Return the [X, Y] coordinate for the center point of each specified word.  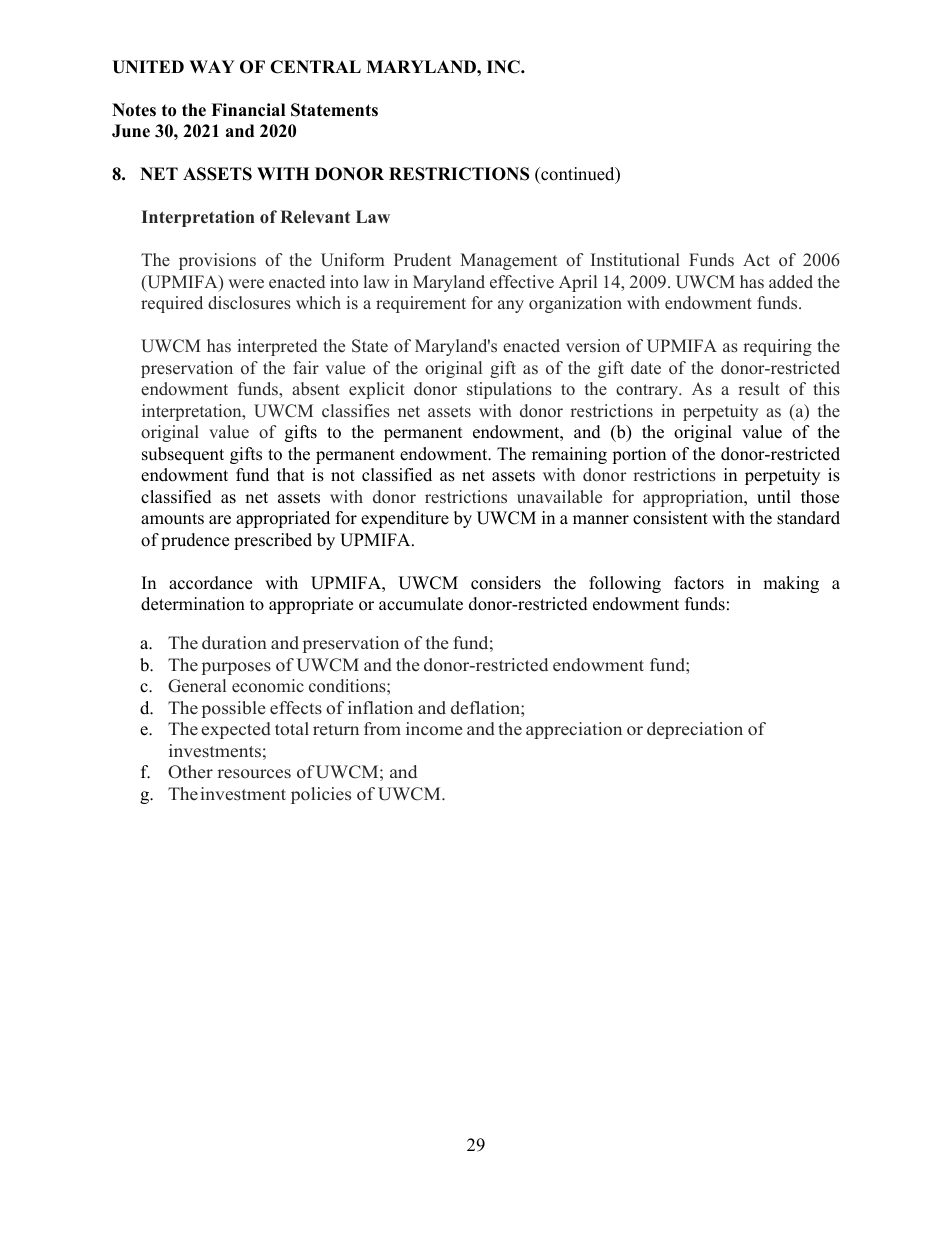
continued [578, 175]
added [791, 282]
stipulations [509, 390]
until [774, 497]
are [220, 520]
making [791, 584]
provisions [217, 261]
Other [190, 772]
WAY [212, 66]
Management [508, 261]
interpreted [277, 347]
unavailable [559, 497]
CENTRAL [315, 67]
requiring [777, 347]
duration [234, 643]
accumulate [421, 604]
